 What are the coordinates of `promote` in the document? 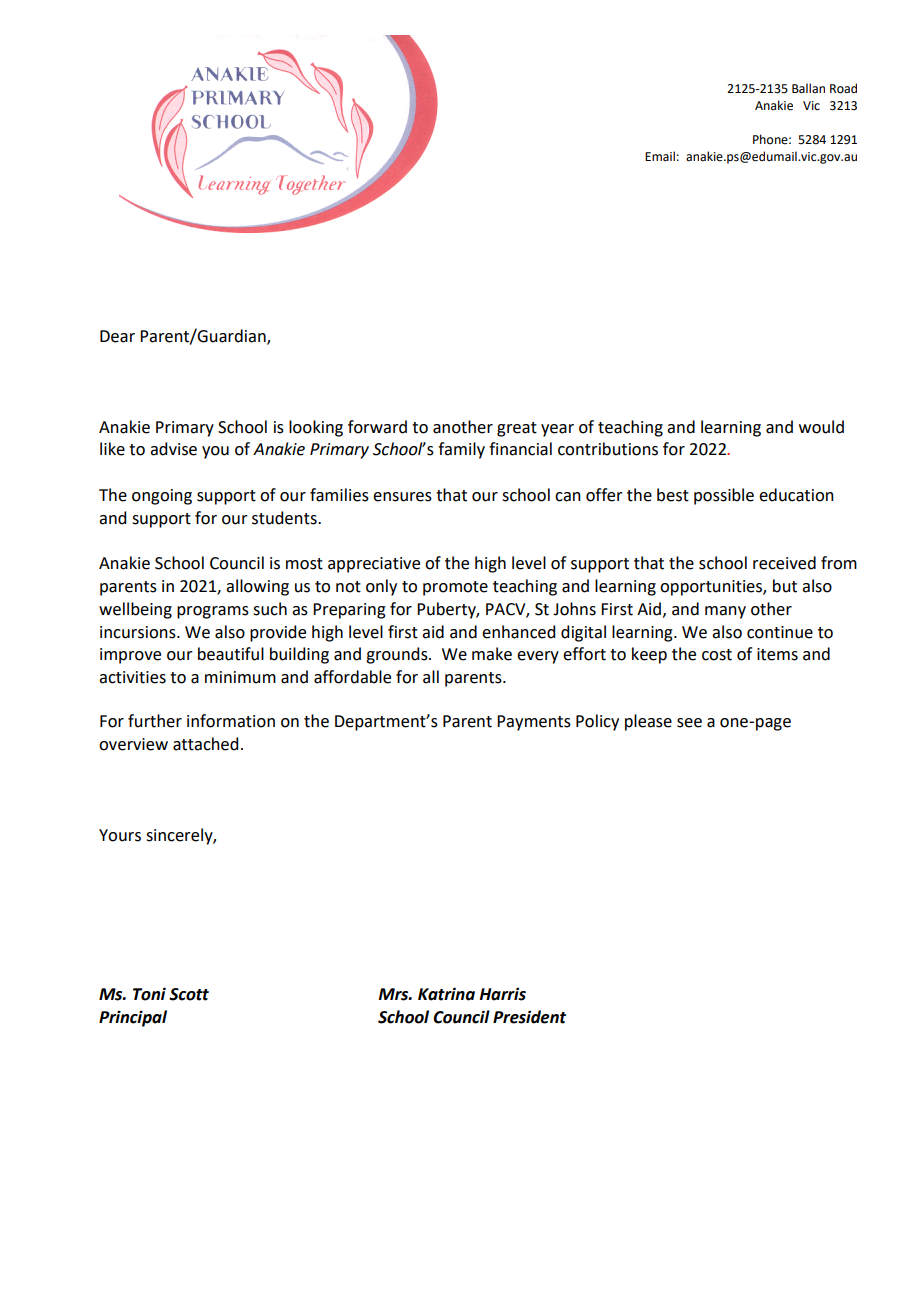 It's located at (455, 588).
